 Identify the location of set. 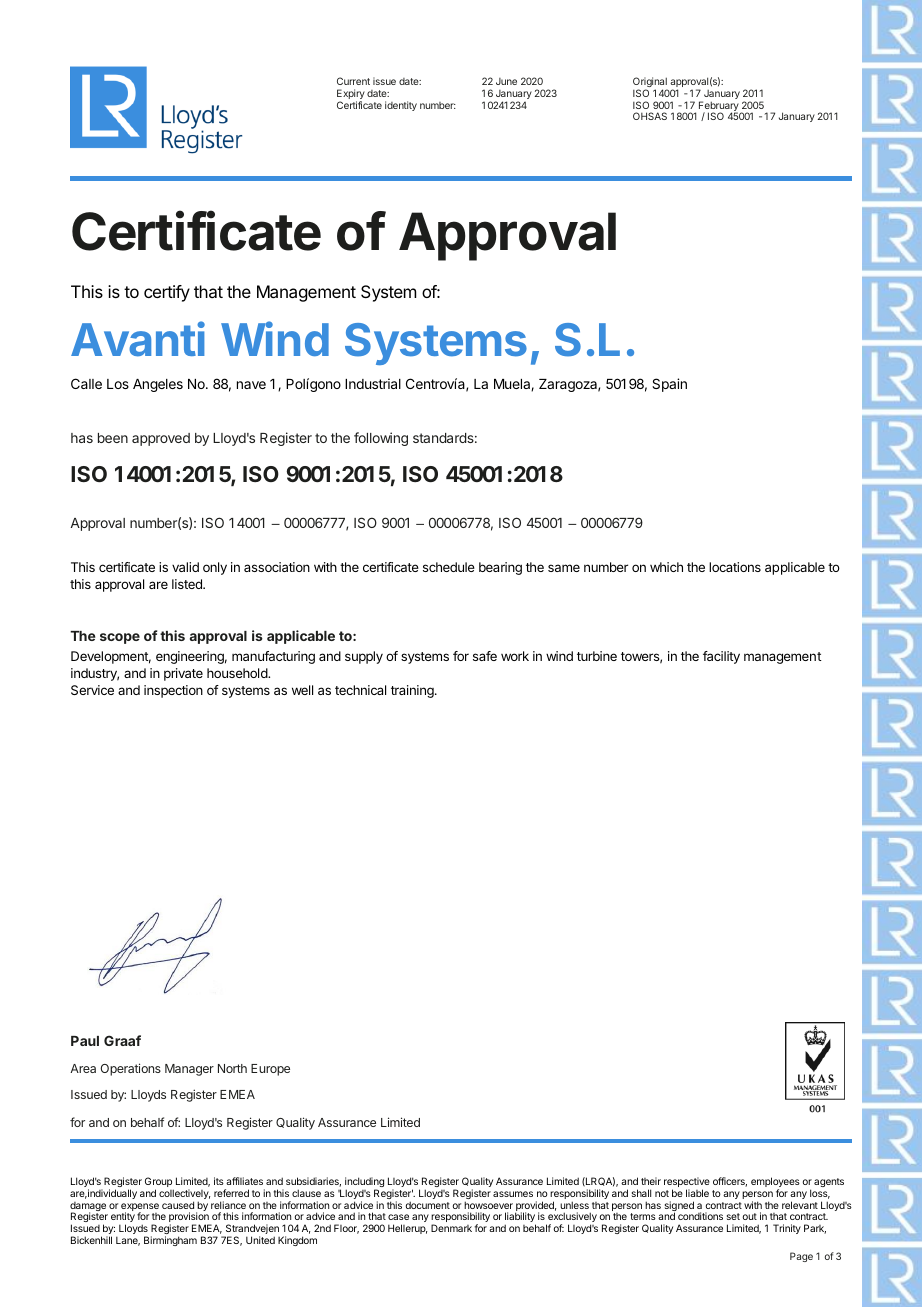
(733, 1216).
